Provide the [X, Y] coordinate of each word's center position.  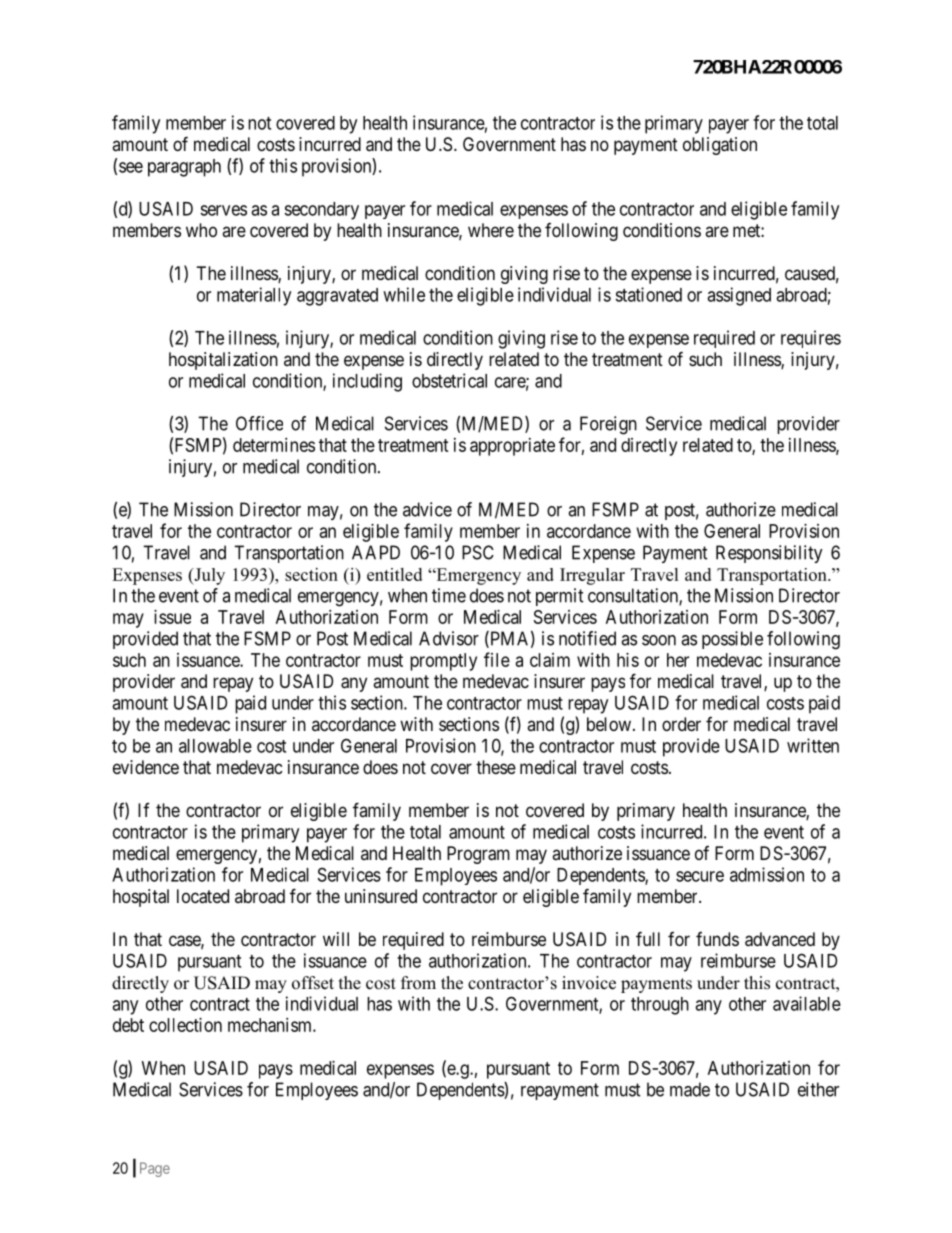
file [497, 659]
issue [172, 617]
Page [155, 1169]
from [418, 983]
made [690, 1089]
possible [732, 640]
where [491, 230]
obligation [720, 146]
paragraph [184, 168]
